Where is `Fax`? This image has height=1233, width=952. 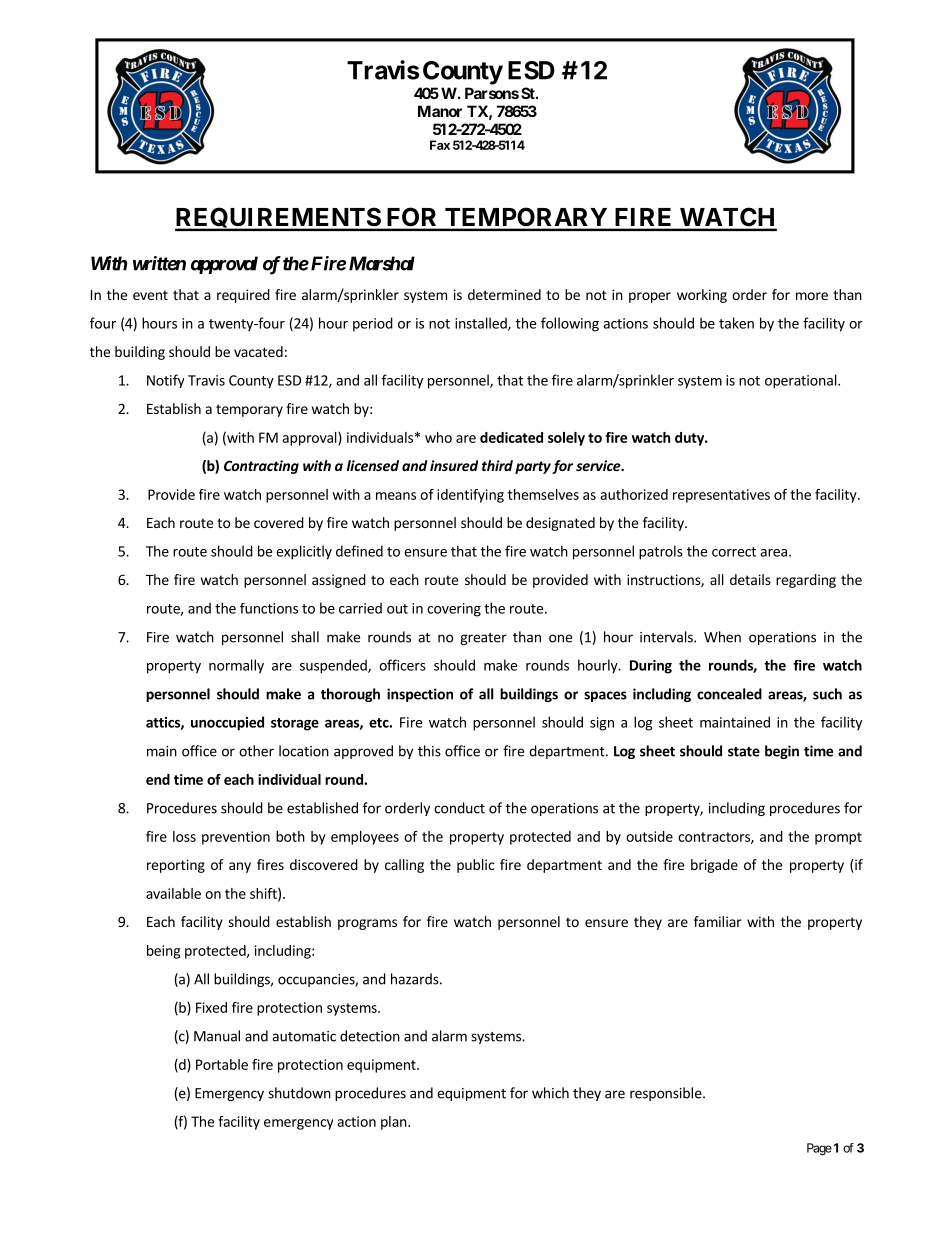
Fax is located at coordinates (440, 145).
